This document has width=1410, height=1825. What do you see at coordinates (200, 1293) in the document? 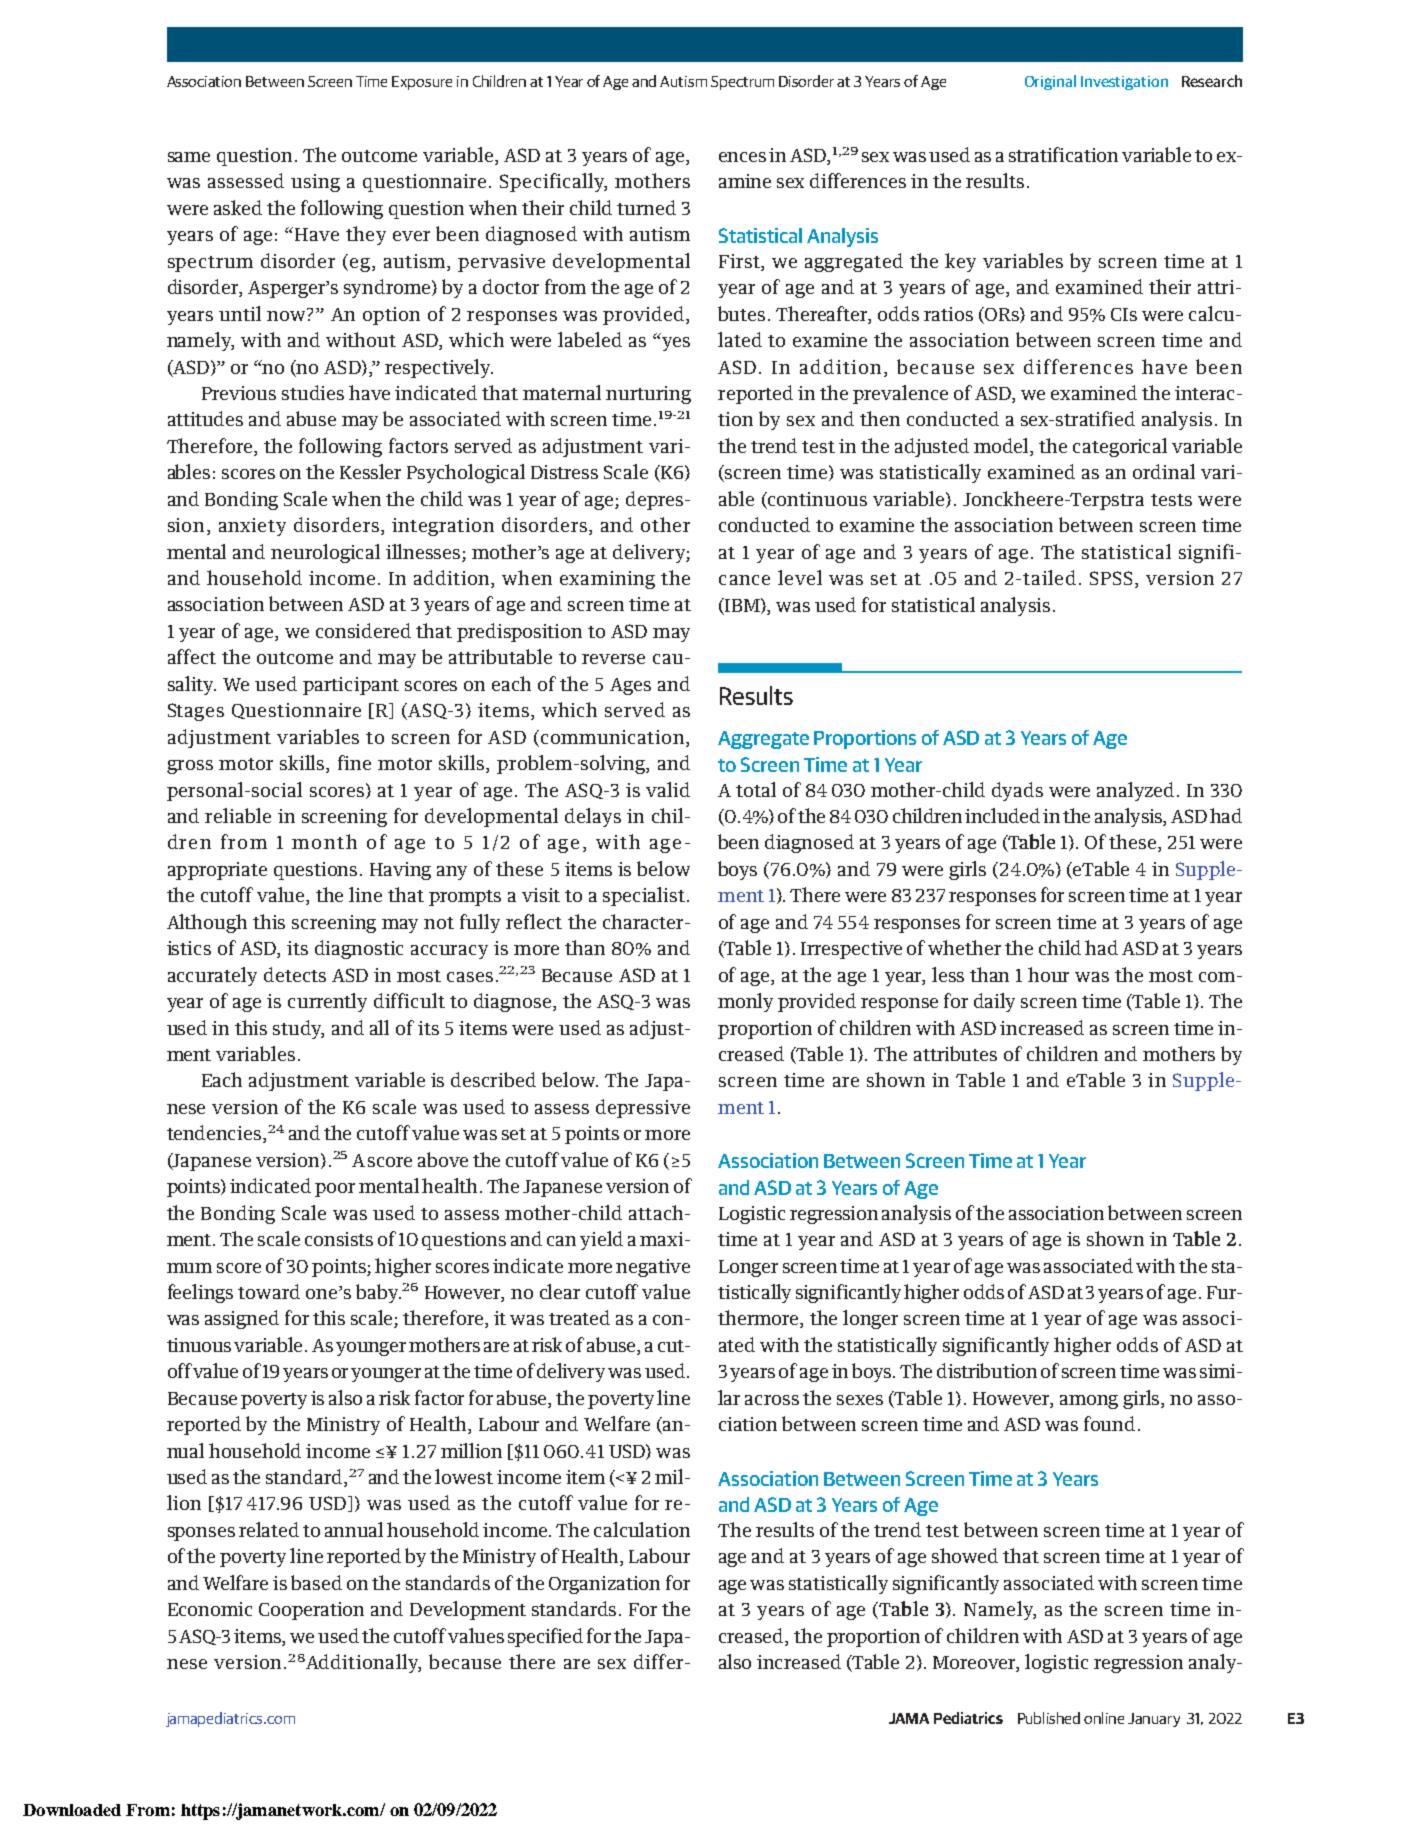
I see `feelings` at bounding box center [200, 1293].
